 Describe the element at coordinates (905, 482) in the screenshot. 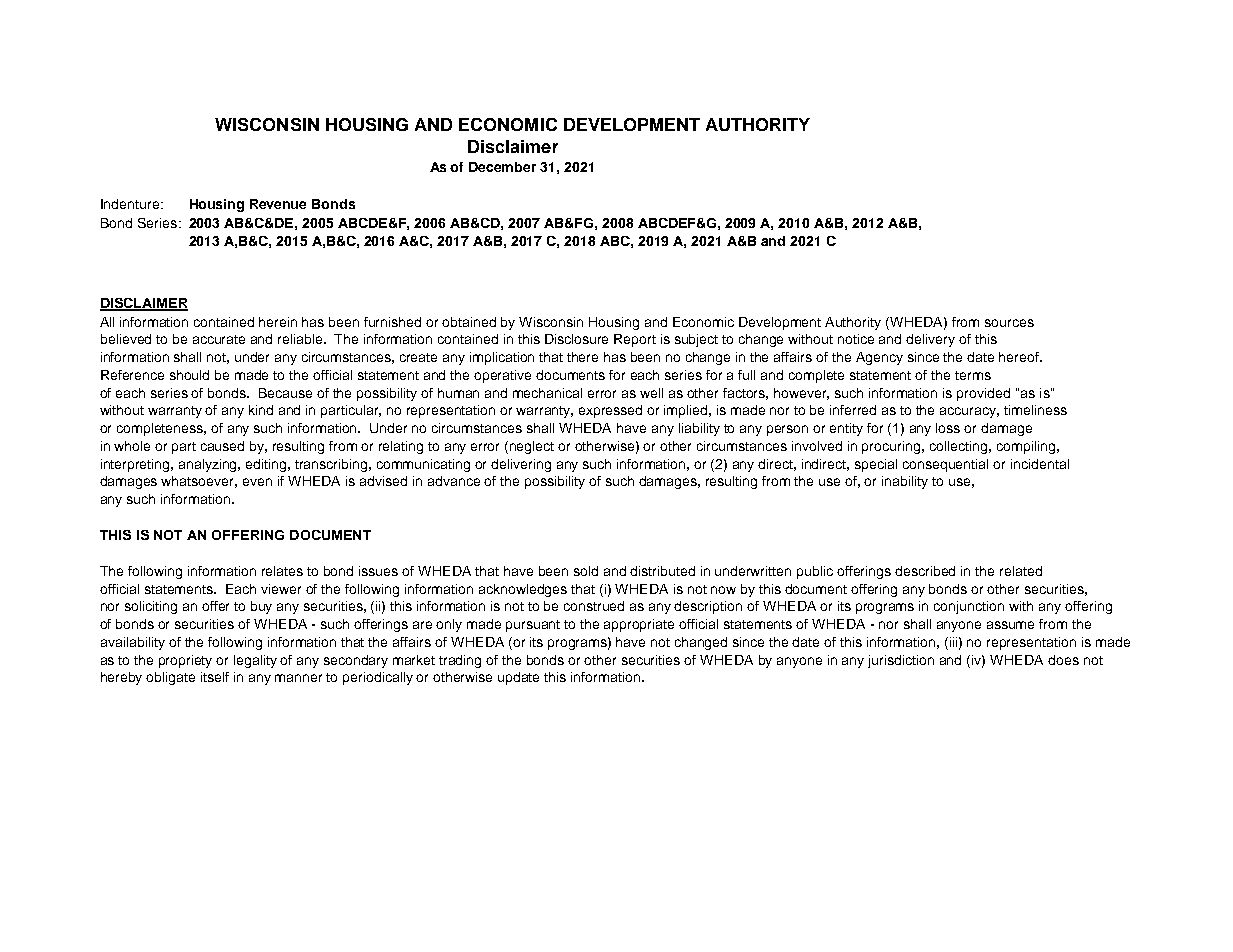

I see `inability` at that location.
